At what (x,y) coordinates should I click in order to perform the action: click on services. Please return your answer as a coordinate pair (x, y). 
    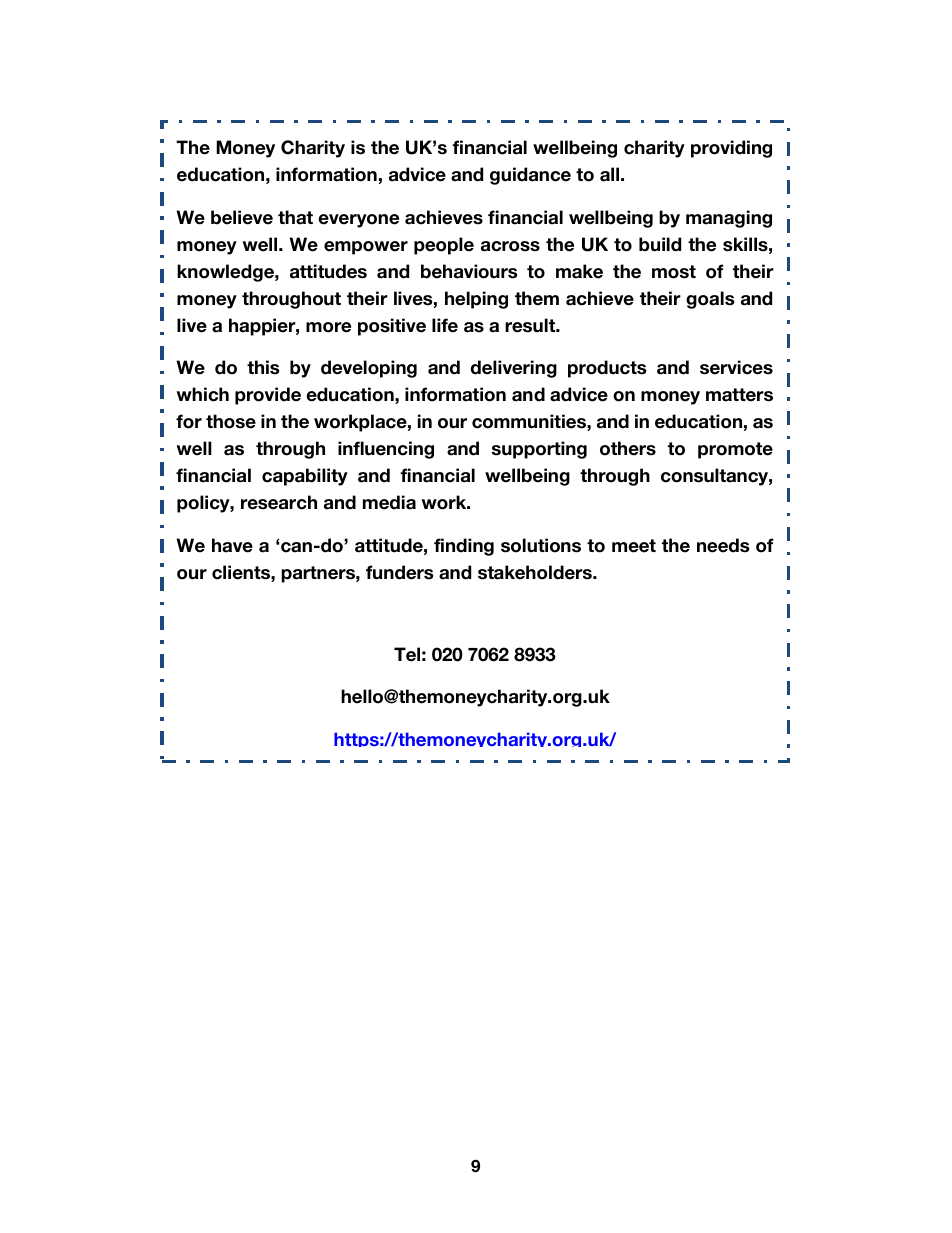
    Looking at the image, I should click on (736, 367).
